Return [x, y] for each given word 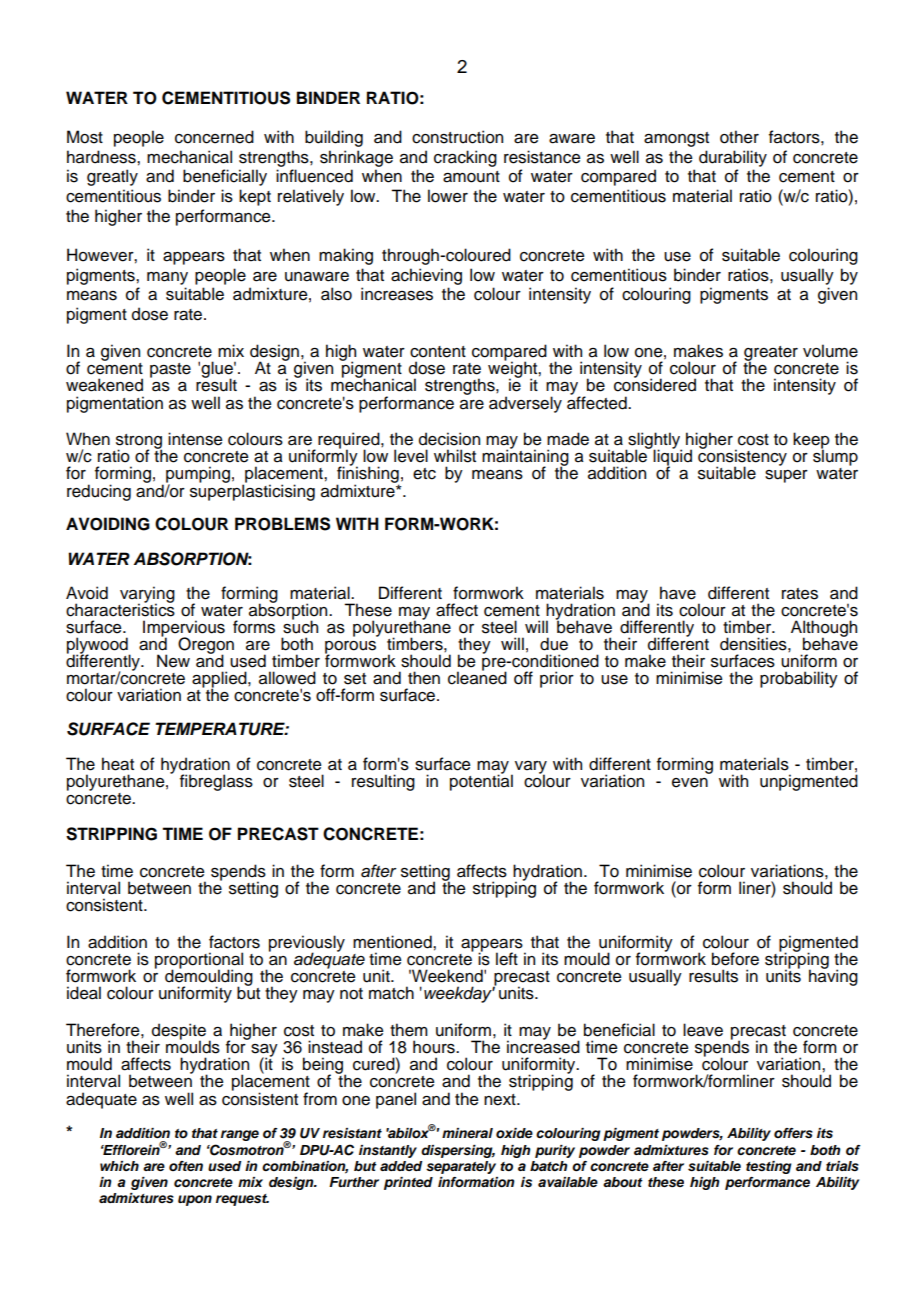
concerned [214, 137]
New [173, 661]
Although [824, 629]
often [186, 1166]
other [739, 137]
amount [471, 177]
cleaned [477, 677]
